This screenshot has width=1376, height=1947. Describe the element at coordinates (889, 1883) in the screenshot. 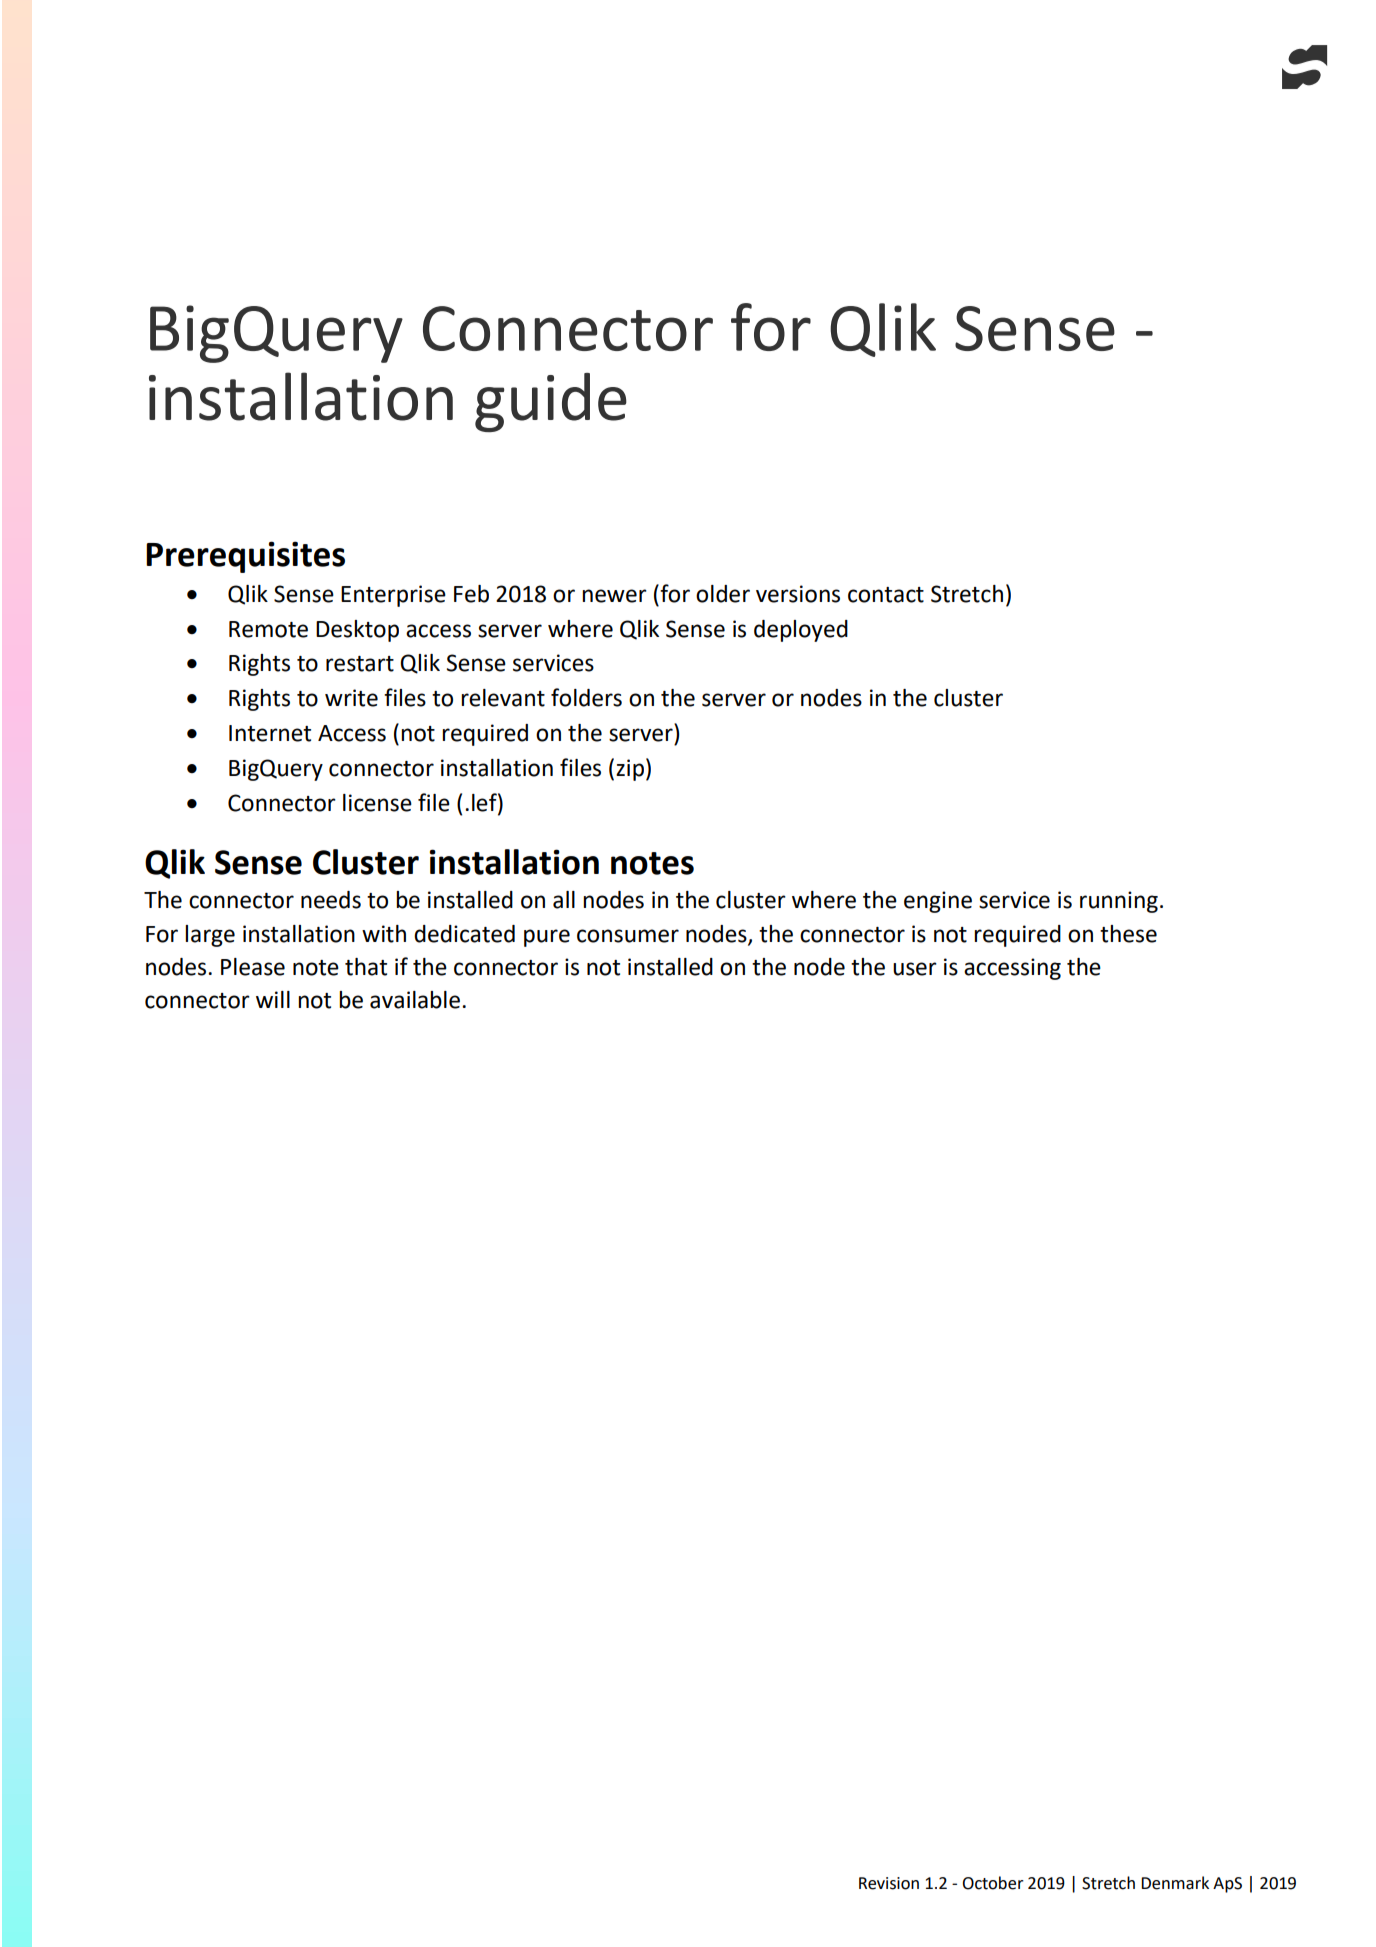

I see `Revision` at that location.
